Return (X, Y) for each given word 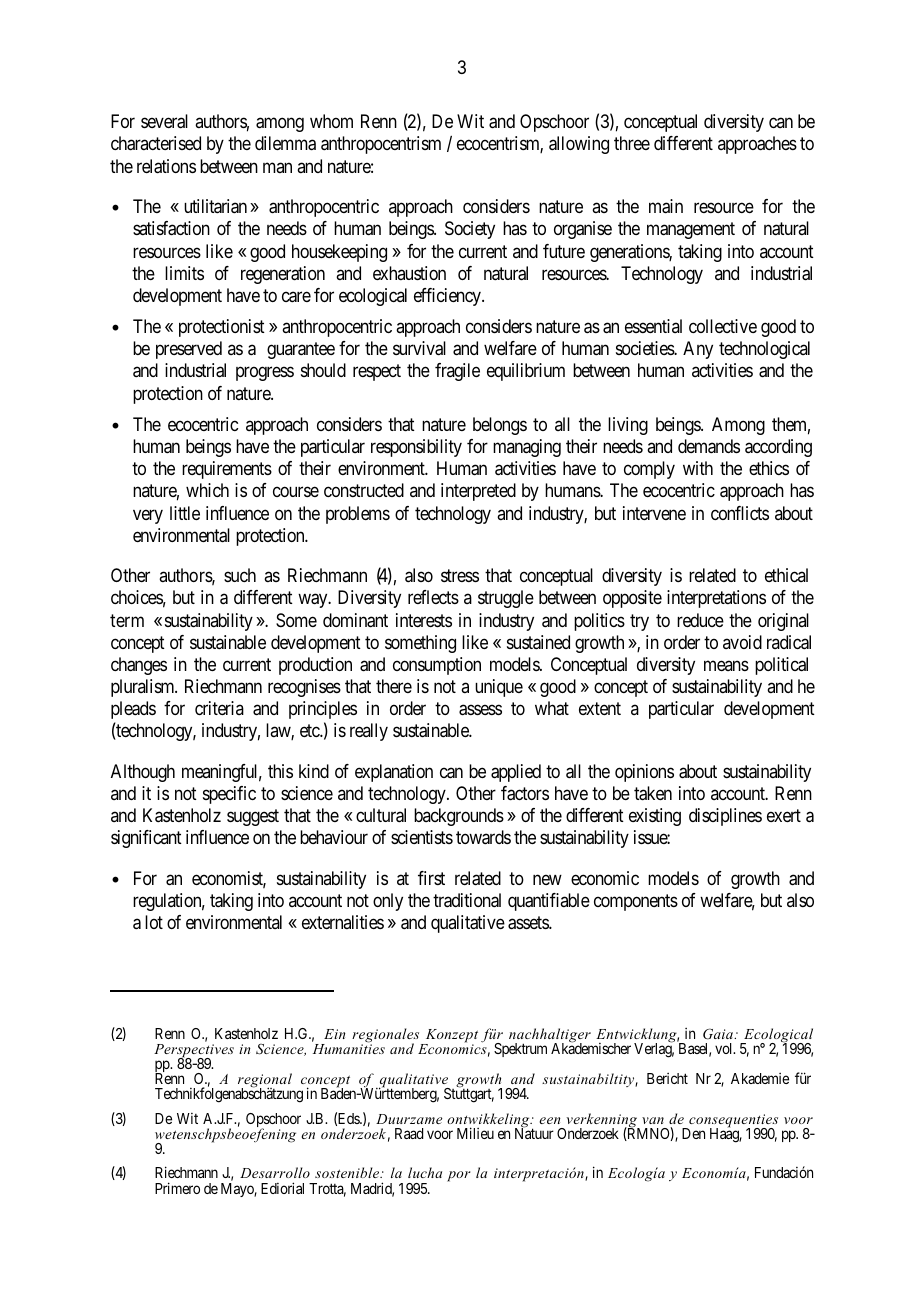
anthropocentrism (381, 145)
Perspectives (194, 1052)
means (726, 665)
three (632, 143)
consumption (437, 666)
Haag (726, 1135)
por (459, 1176)
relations (166, 166)
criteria (219, 708)
